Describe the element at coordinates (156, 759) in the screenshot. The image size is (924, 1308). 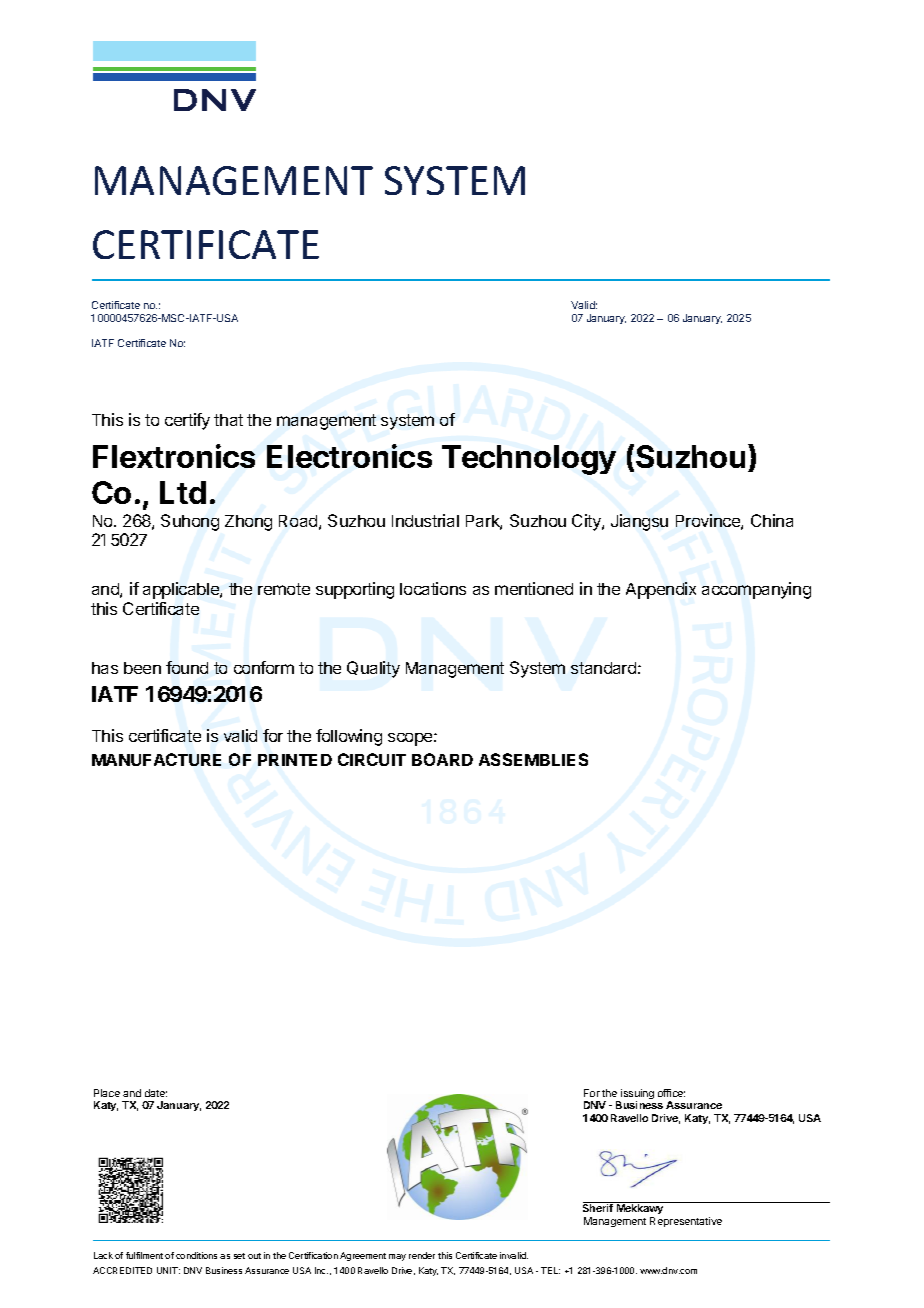
I see `MANUFACTURE` at that location.
